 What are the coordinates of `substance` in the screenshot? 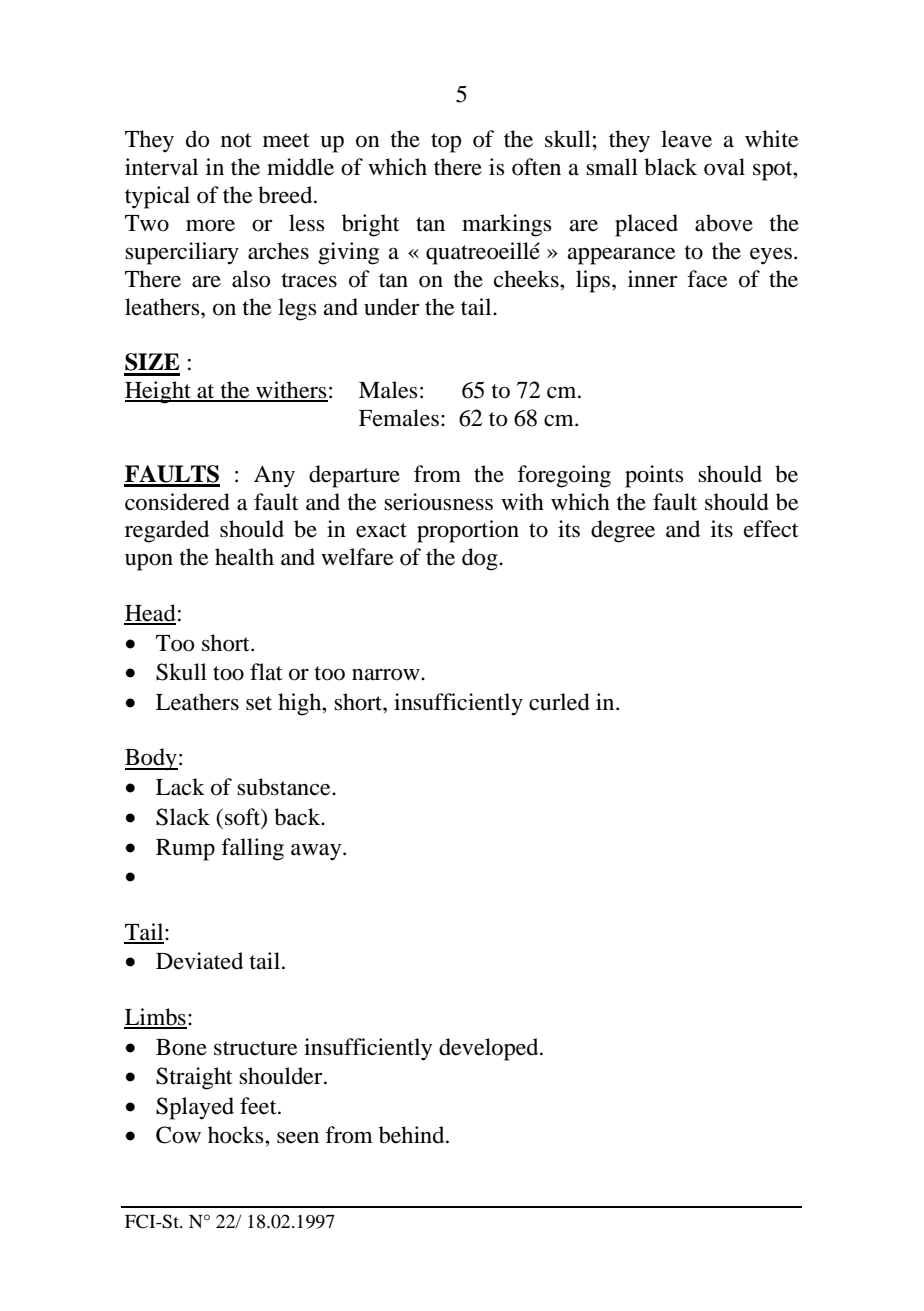 It's located at (285, 787).
